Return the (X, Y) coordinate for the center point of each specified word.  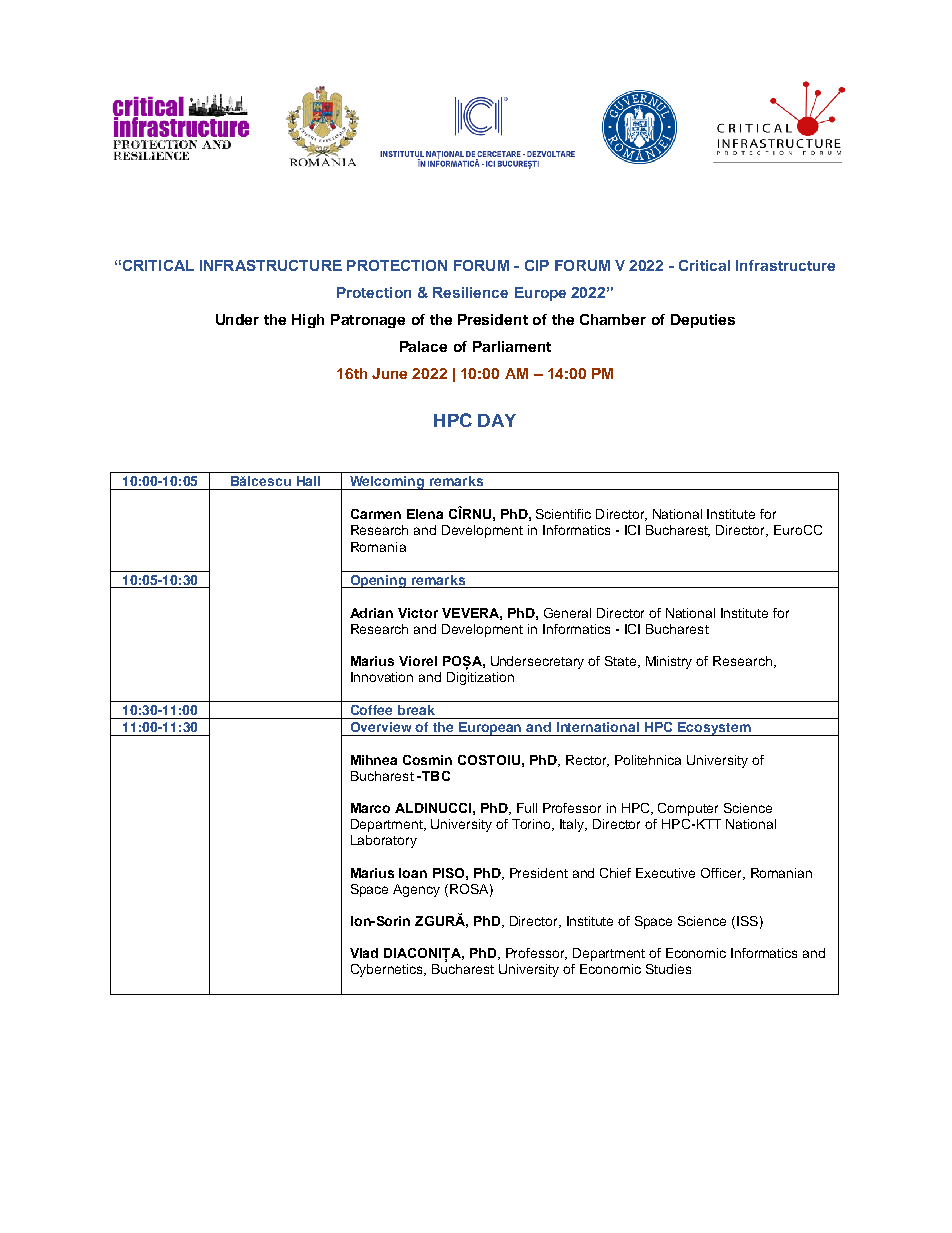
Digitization (480, 677)
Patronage (368, 321)
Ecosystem (714, 729)
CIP (537, 265)
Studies (668, 969)
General (567, 613)
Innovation (382, 677)
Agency (416, 890)
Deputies (703, 321)
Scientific (563, 514)
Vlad (364, 953)
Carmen (376, 514)
